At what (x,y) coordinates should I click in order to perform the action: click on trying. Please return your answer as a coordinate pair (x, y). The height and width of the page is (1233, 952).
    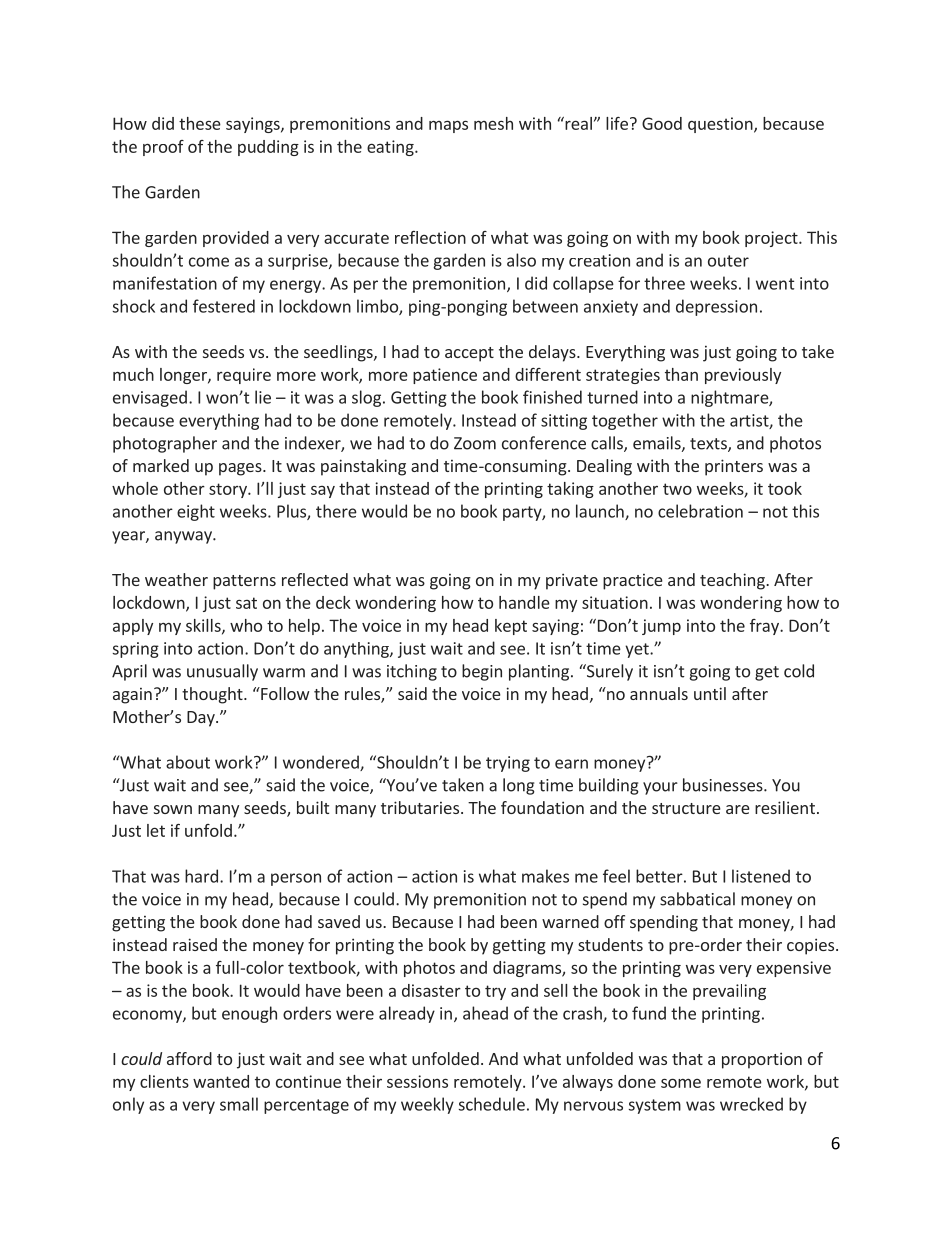
    Looking at the image, I should click on (508, 764).
